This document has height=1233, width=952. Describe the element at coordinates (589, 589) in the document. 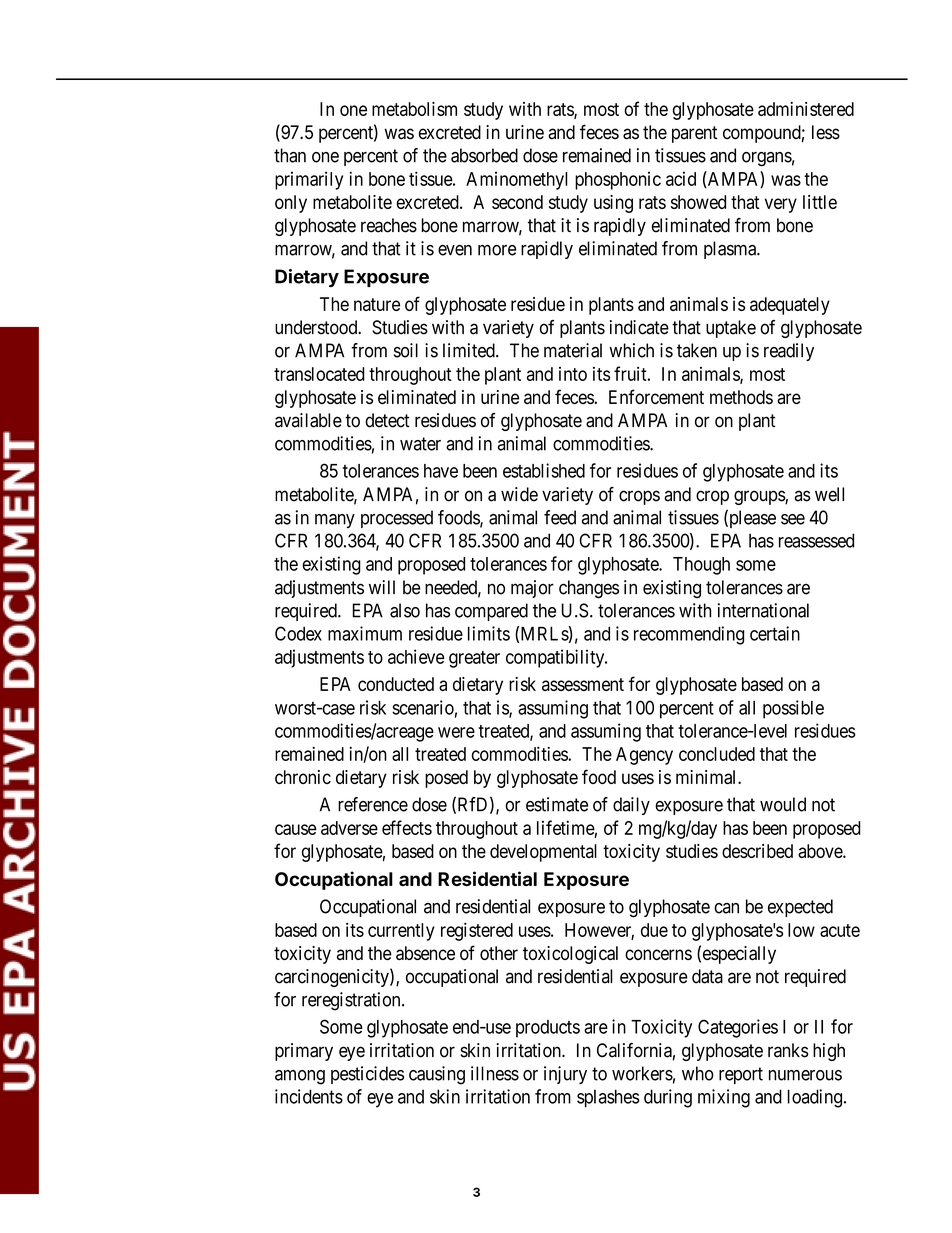

I see `changes` at that location.
